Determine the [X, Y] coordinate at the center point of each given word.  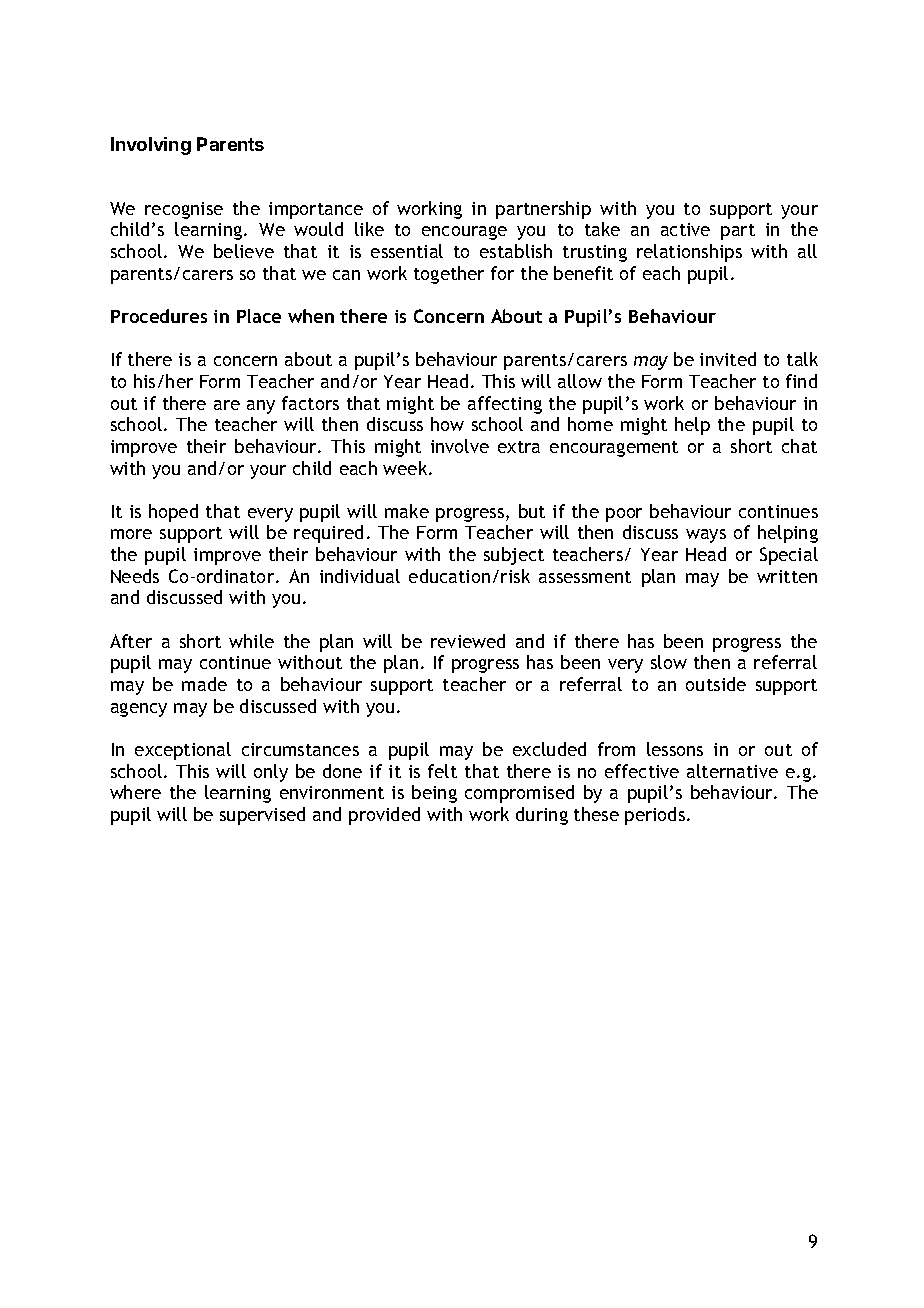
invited [728, 359]
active [685, 229]
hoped [173, 513]
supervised [262, 816]
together [449, 275]
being [434, 794]
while [251, 641]
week [406, 468]
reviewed [468, 641]
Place [259, 316]
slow [669, 662]
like [369, 229]
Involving [151, 146]
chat [799, 446]
